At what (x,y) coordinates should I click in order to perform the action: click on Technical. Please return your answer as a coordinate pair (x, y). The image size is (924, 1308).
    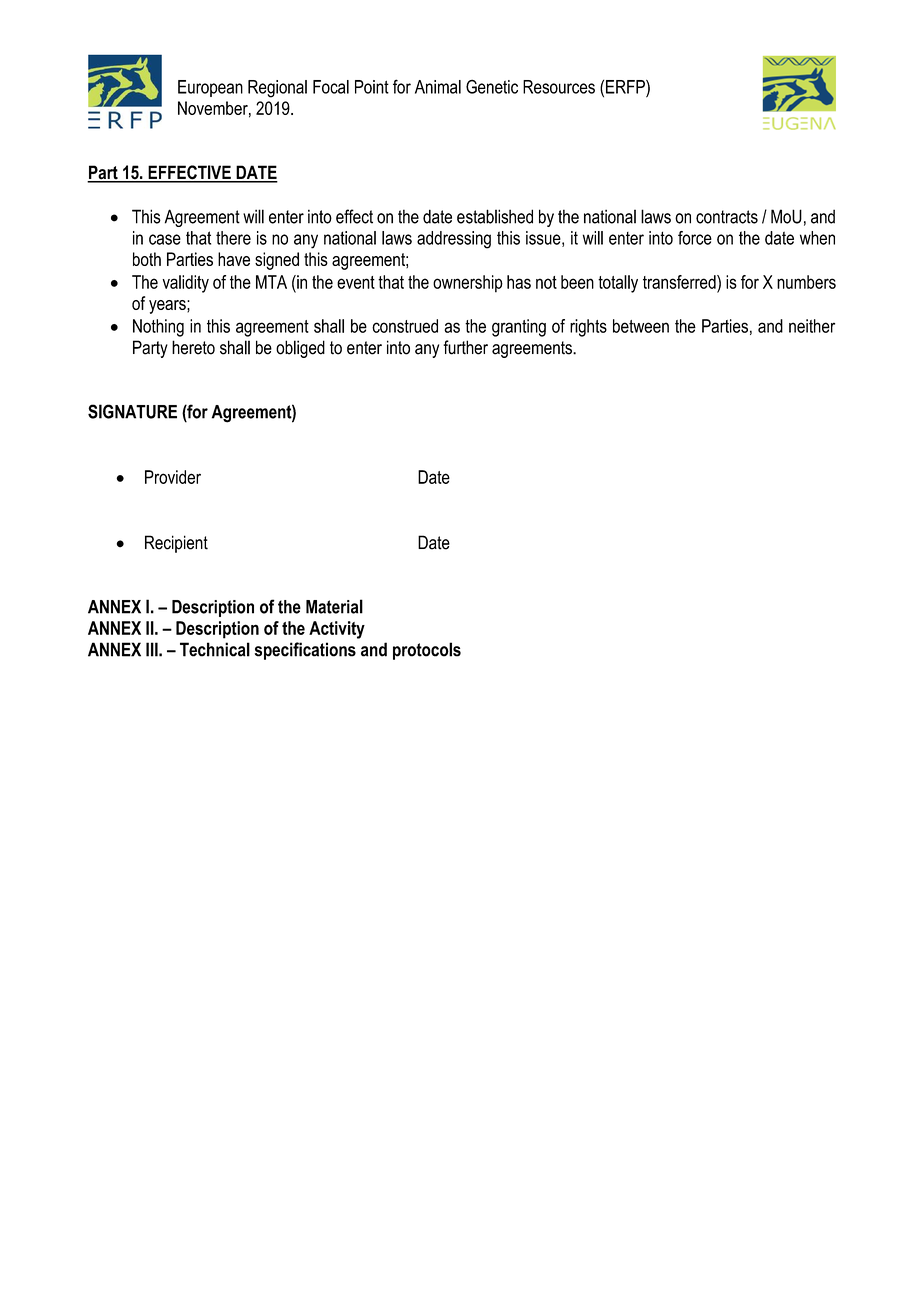
    Looking at the image, I should click on (215, 649).
